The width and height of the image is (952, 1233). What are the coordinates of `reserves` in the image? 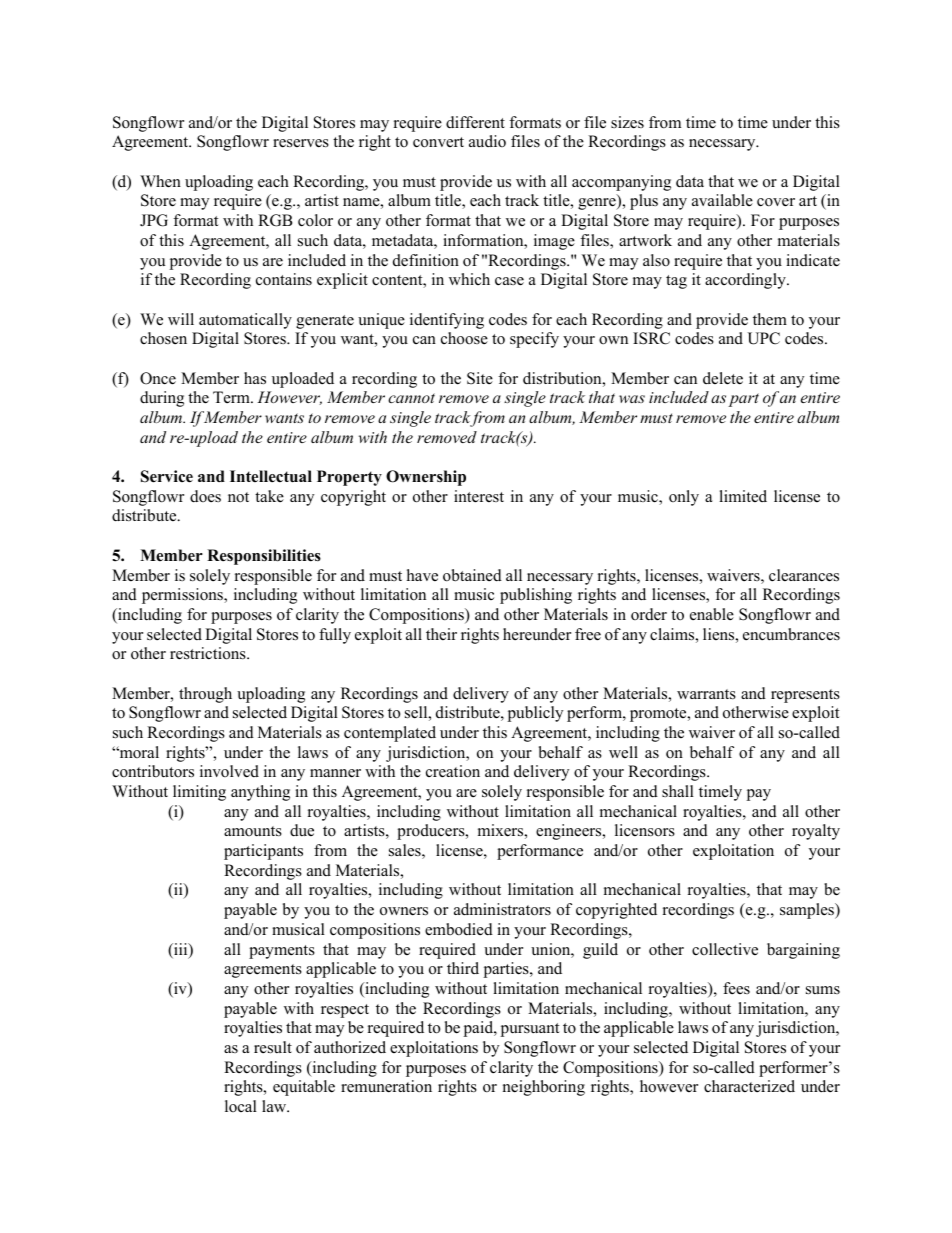 It's located at (301, 143).
